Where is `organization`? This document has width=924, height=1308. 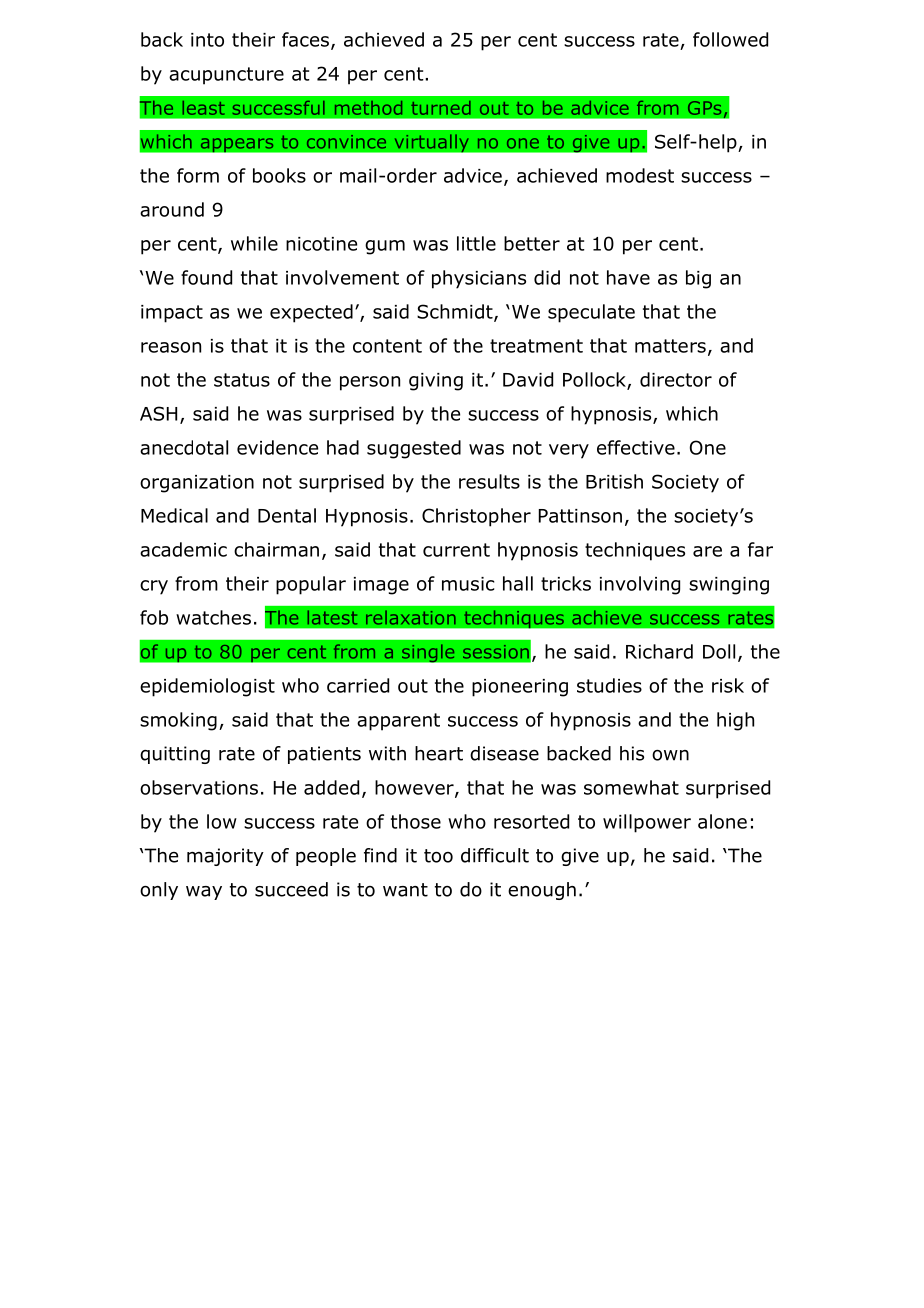 organization is located at coordinates (197, 484).
